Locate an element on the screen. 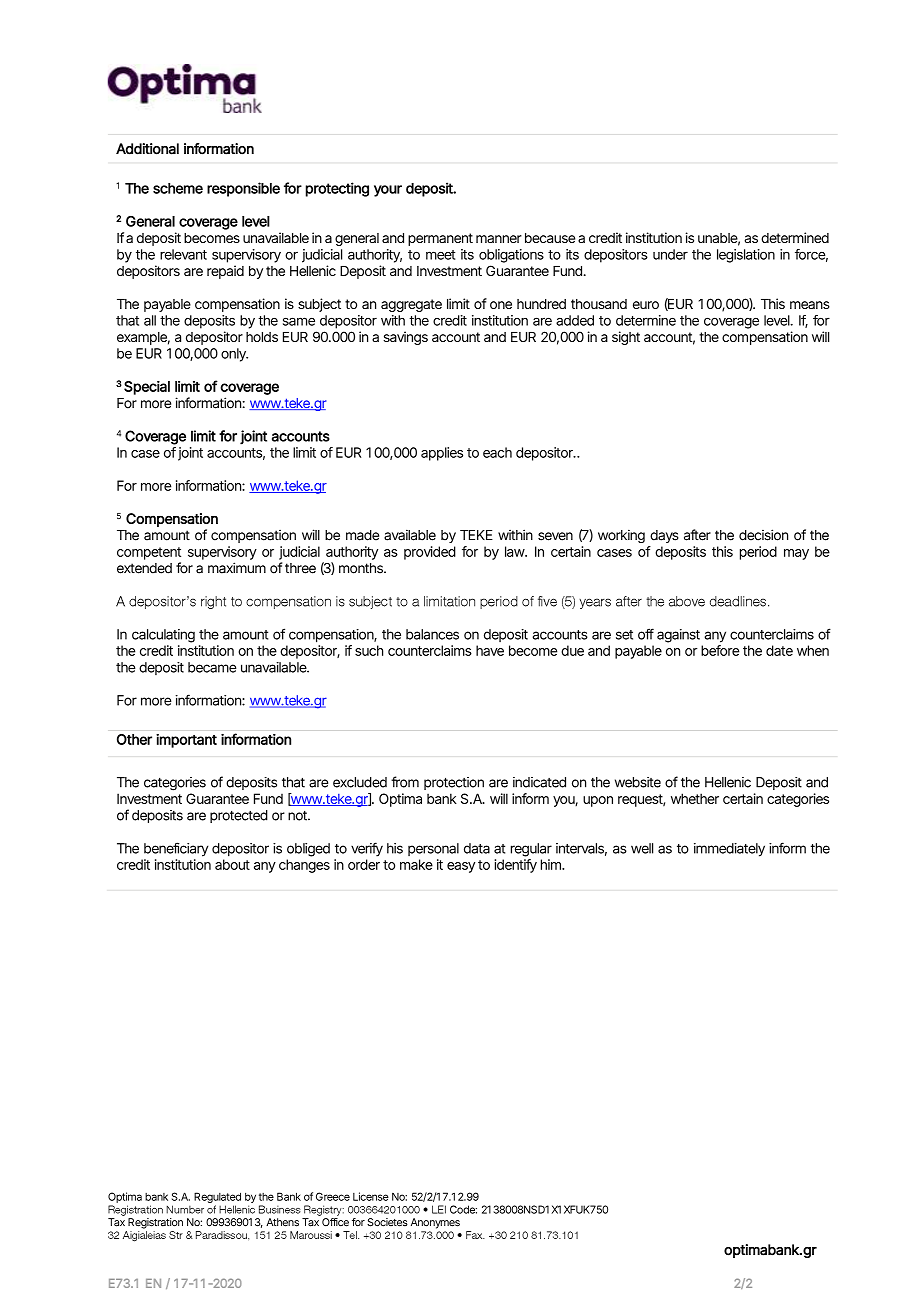  have is located at coordinates (490, 650).
